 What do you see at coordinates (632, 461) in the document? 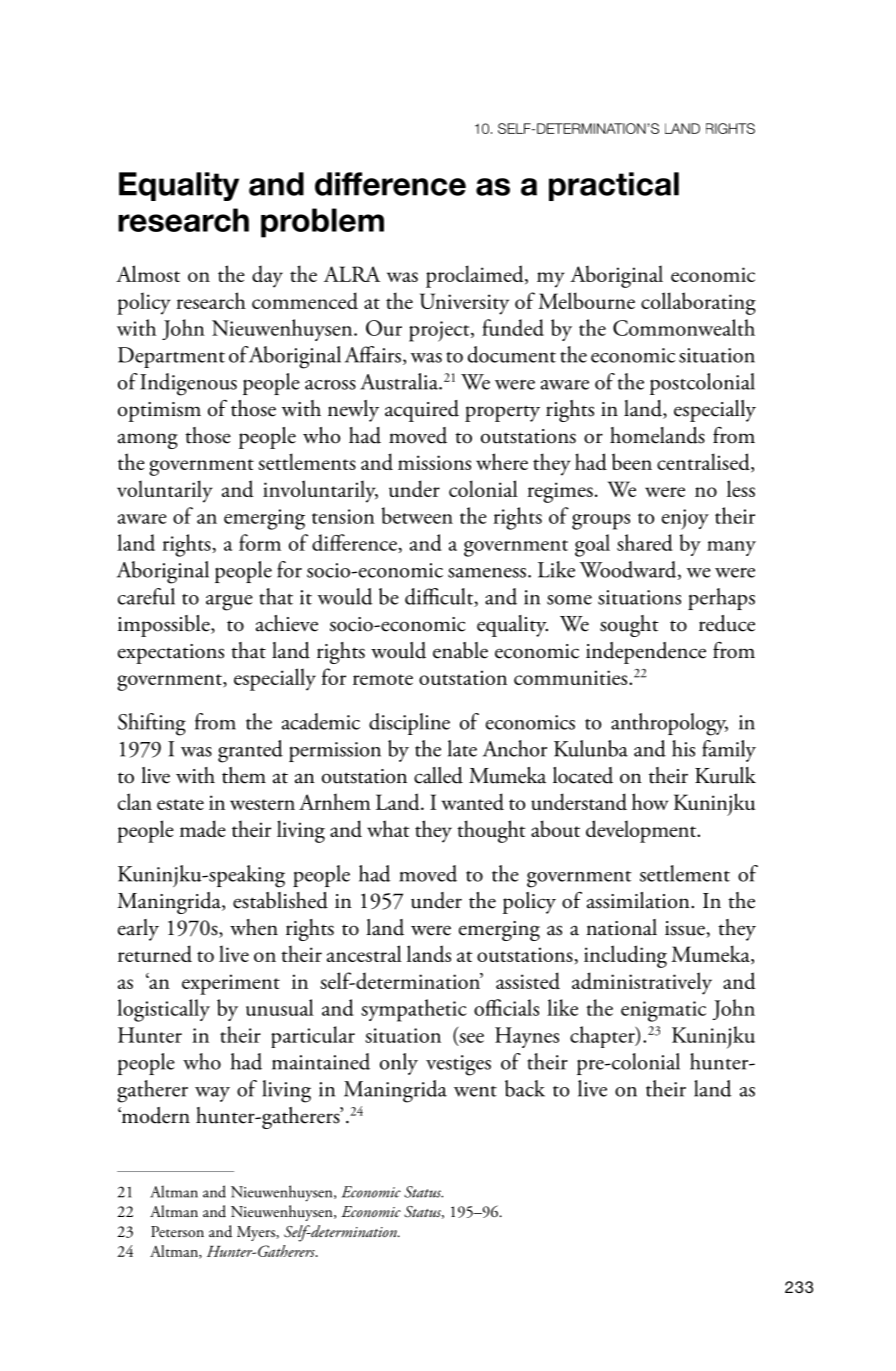
I see `been` at bounding box center [632, 461].
